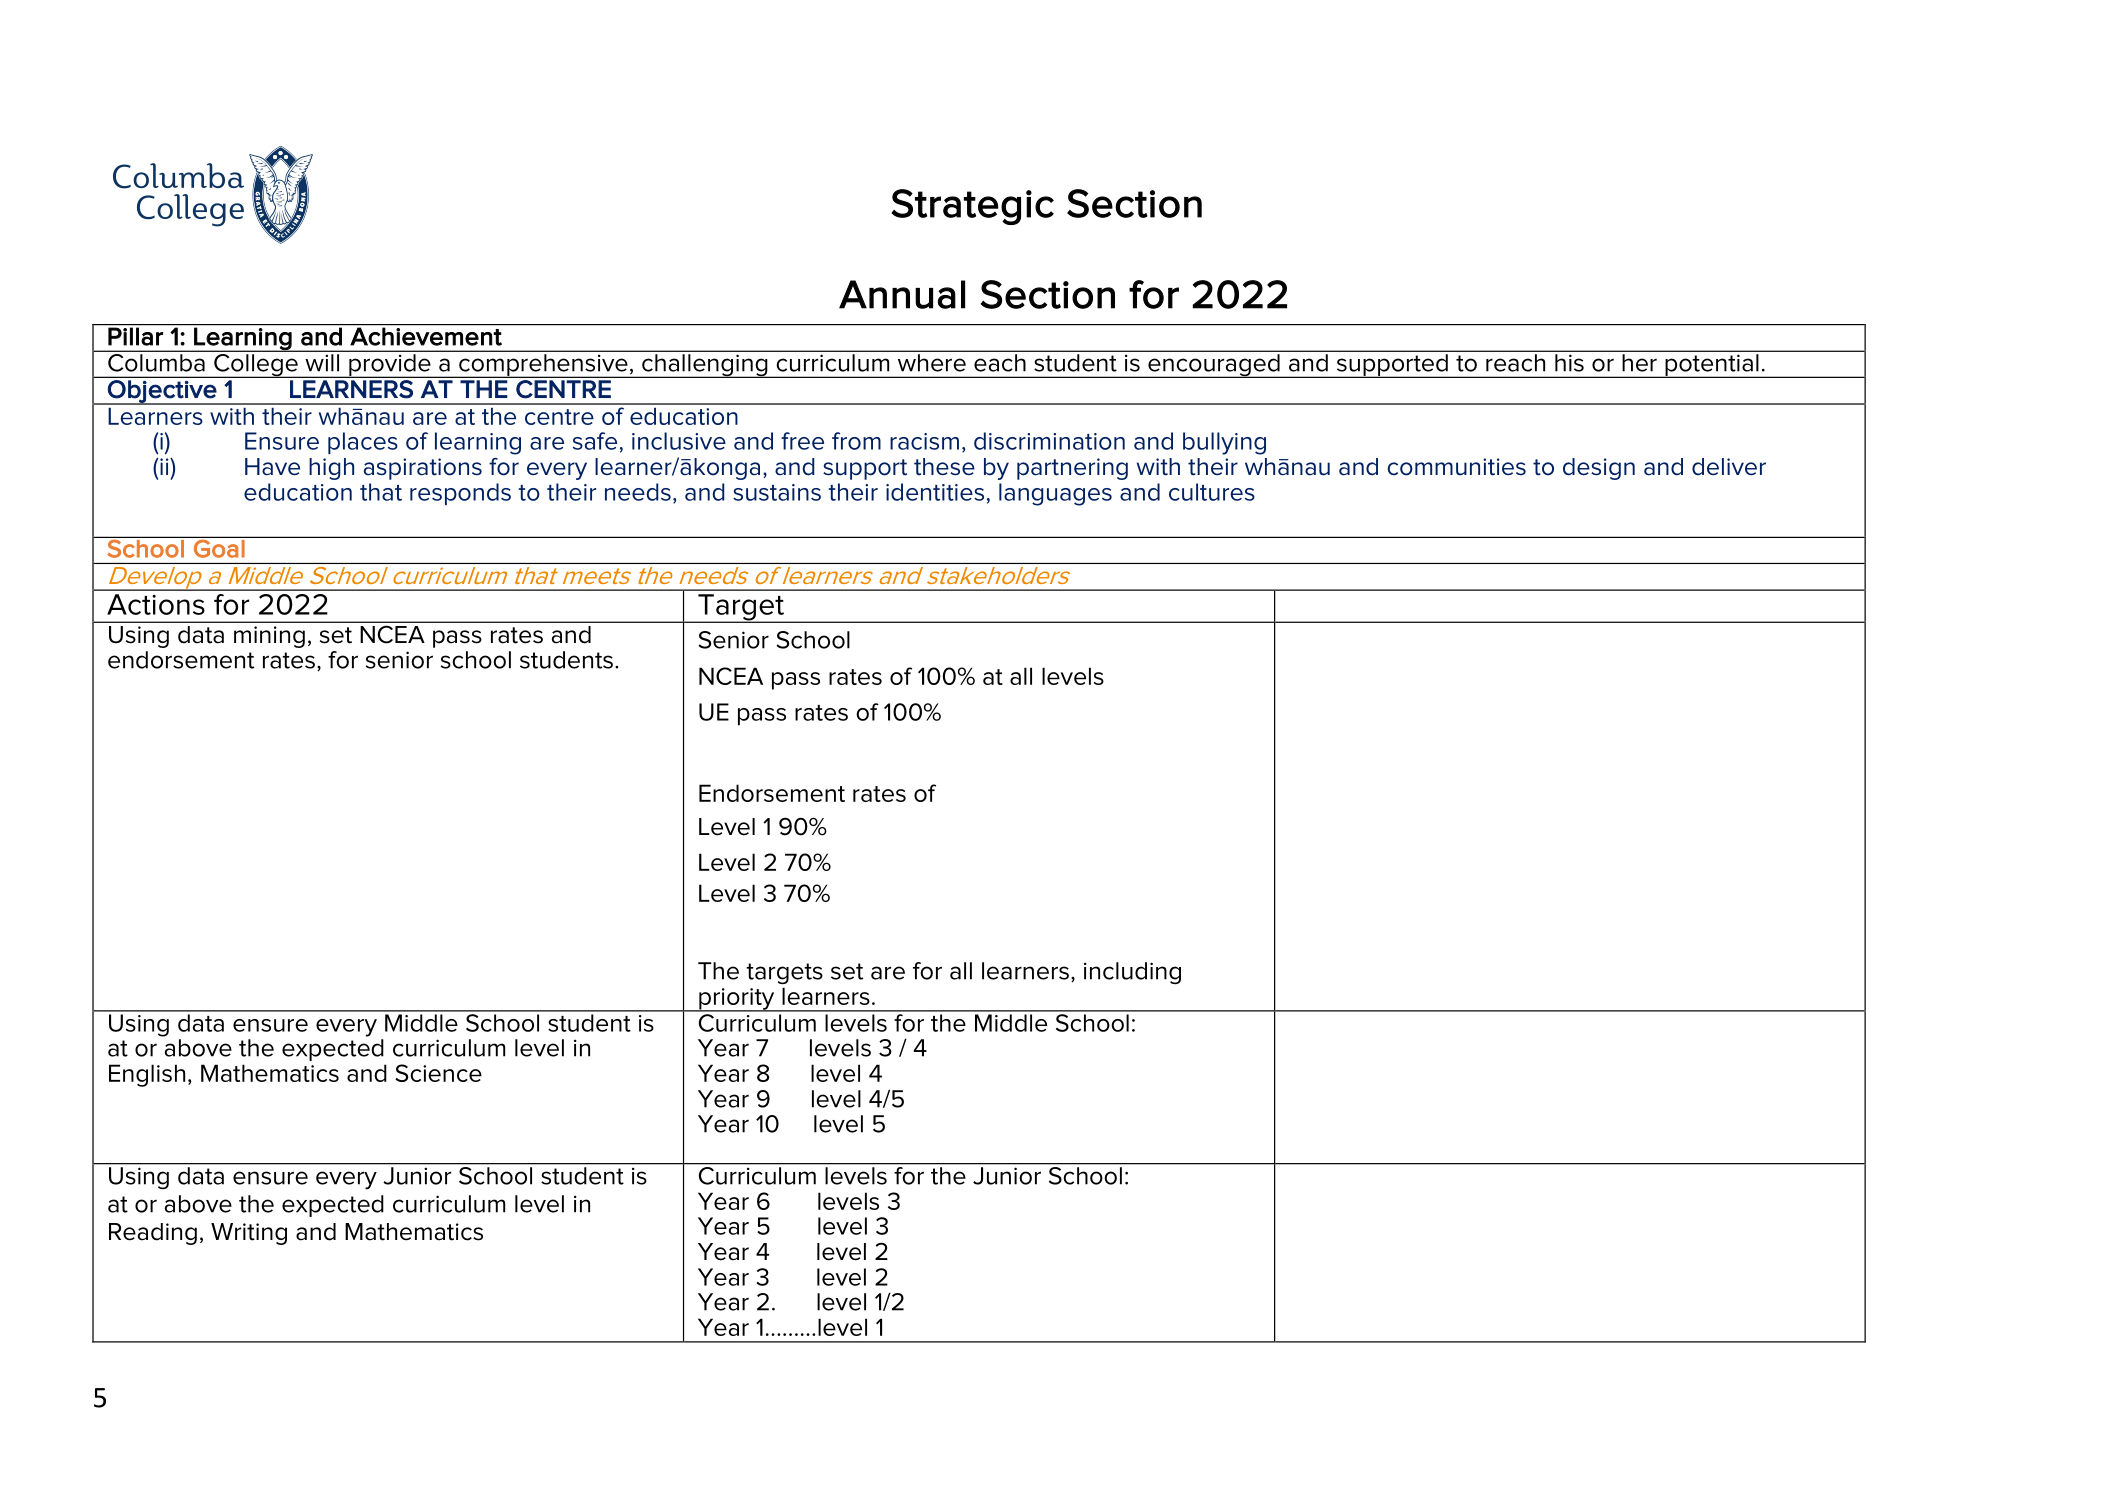  Describe the element at coordinates (249, 1234) in the document. I see `Writing` at that location.
